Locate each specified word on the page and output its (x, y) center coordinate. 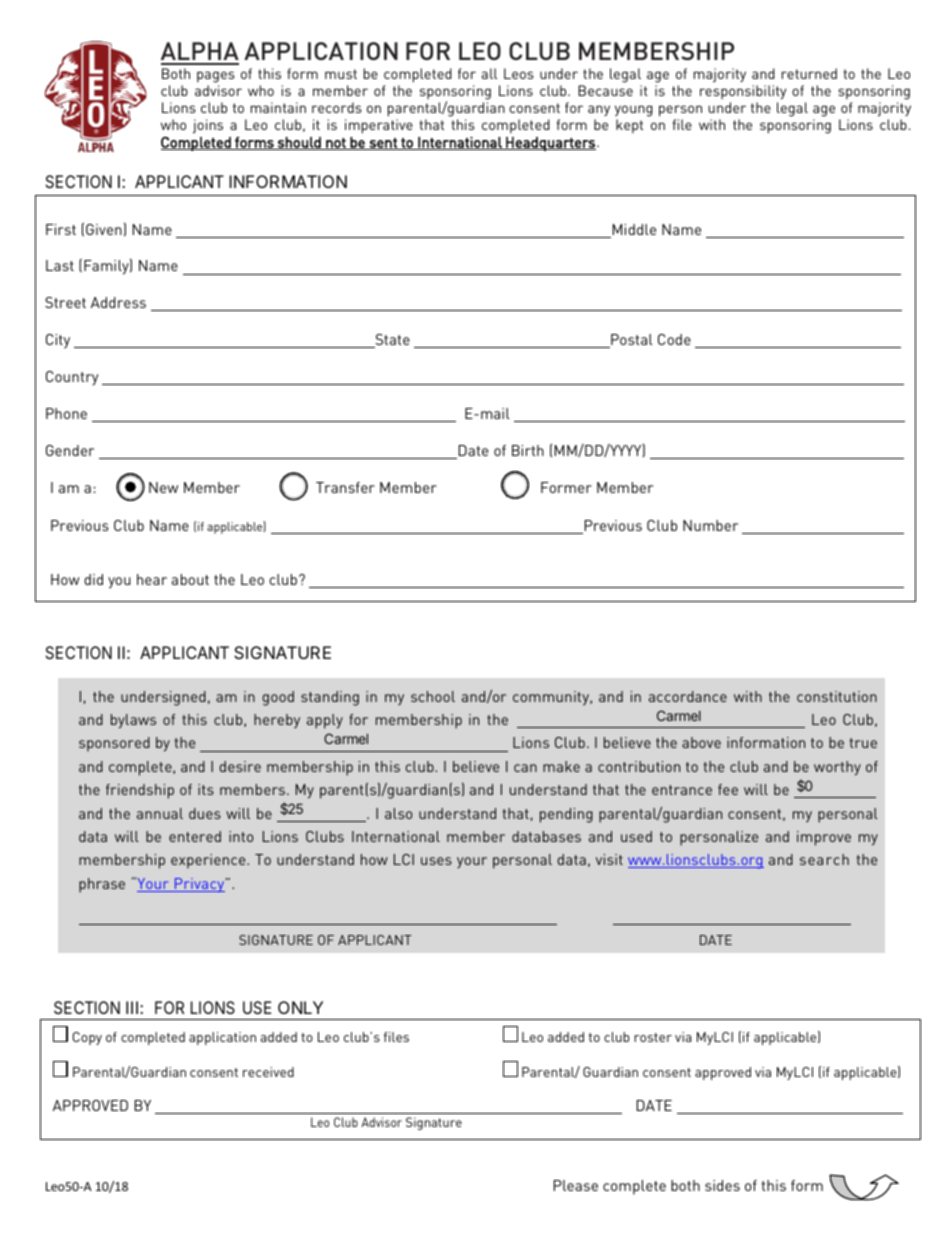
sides (722, 1185)
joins (208, 126)
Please (576, 1185)
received (268, 1072)
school (433, 696)
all (489, 73)
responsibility (743, 92)
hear (152, 579)
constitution (837, 696)
